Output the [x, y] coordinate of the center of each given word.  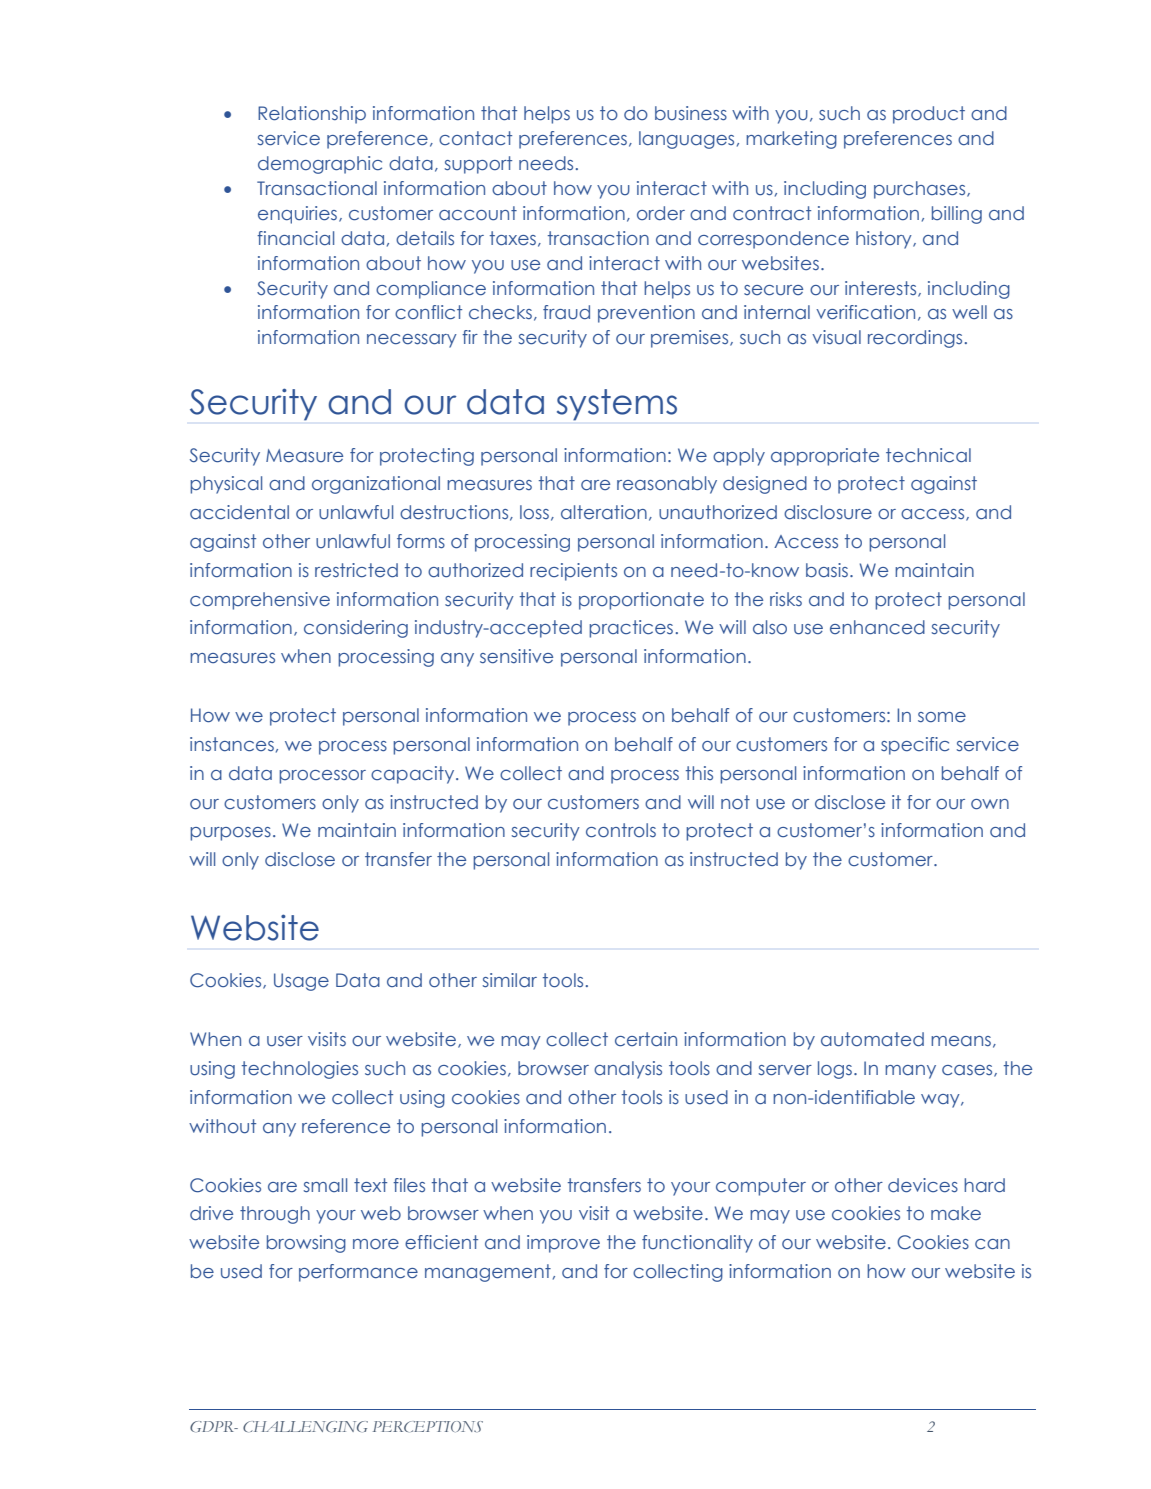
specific [915, 746]
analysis [628, 1070]
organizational [376, 485]
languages [686, 140]
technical [928, 455]
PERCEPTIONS [428, 1426]
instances [232, 744]
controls [621, 830]
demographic [320, 165]
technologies [300, 1070]
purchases [921, 190]
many [910, 1072]
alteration [604, 512]
